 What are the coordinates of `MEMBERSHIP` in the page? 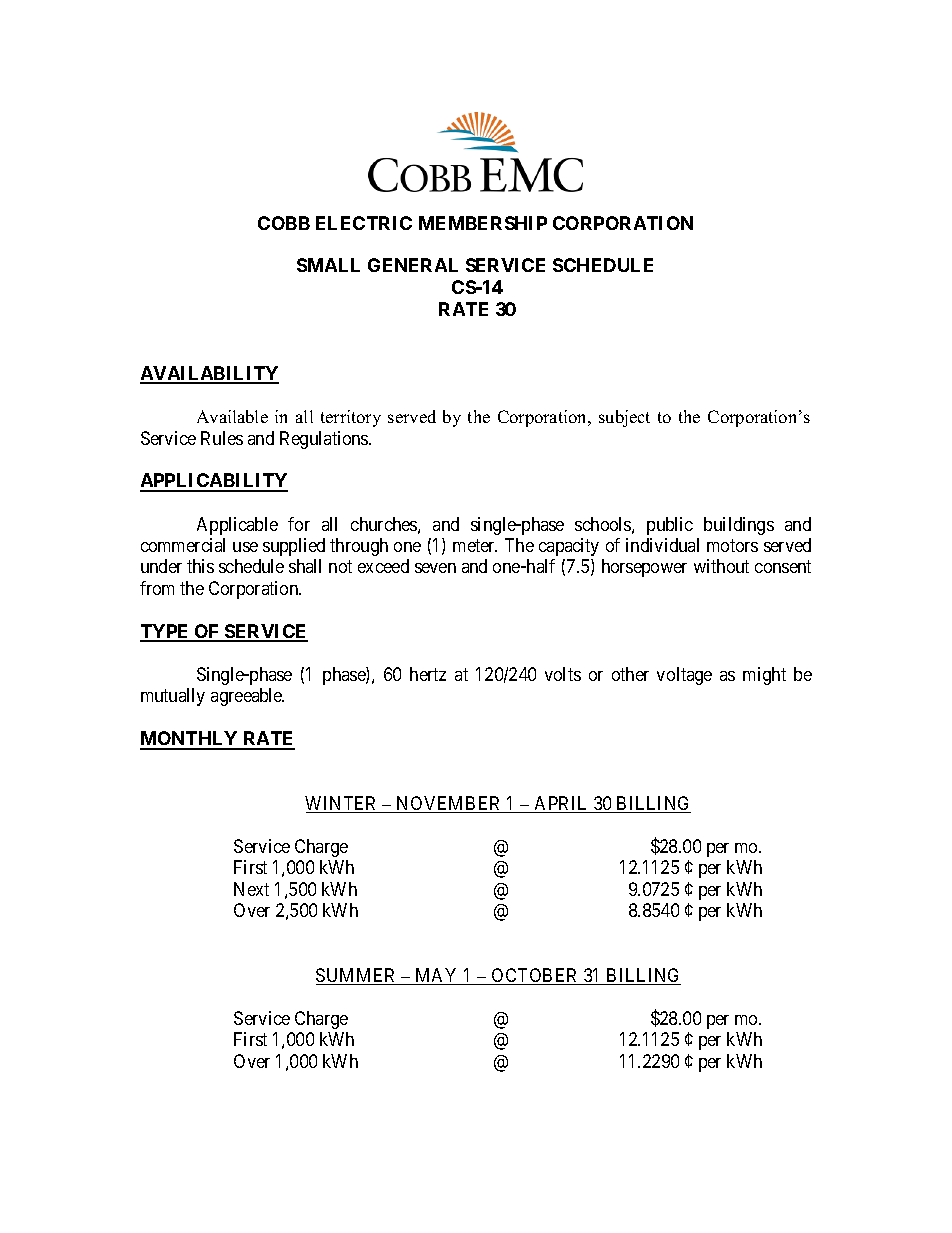 It's located at (483, 223).
